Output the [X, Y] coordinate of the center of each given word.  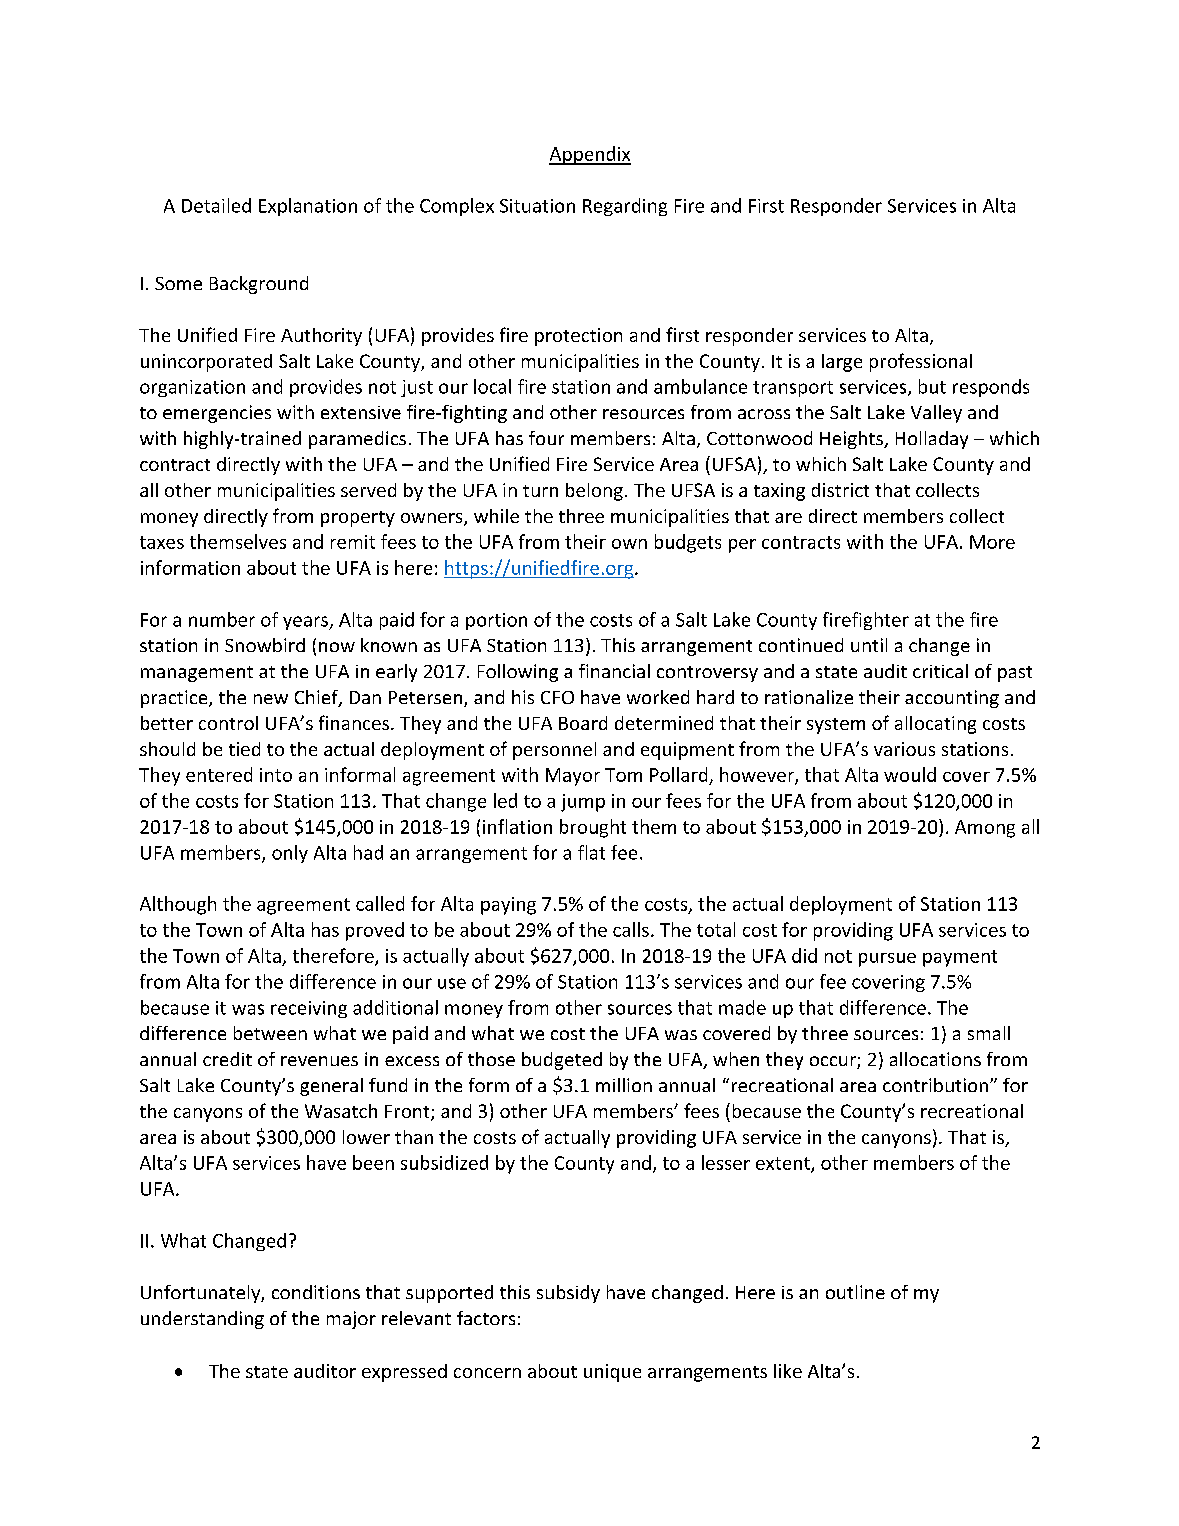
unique [612, 1373]
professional [921, 362]
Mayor [573, 777]
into [276, 775]
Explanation [308, 207]
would [910, 774]
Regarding [625, 207]
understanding [202, 1320]
